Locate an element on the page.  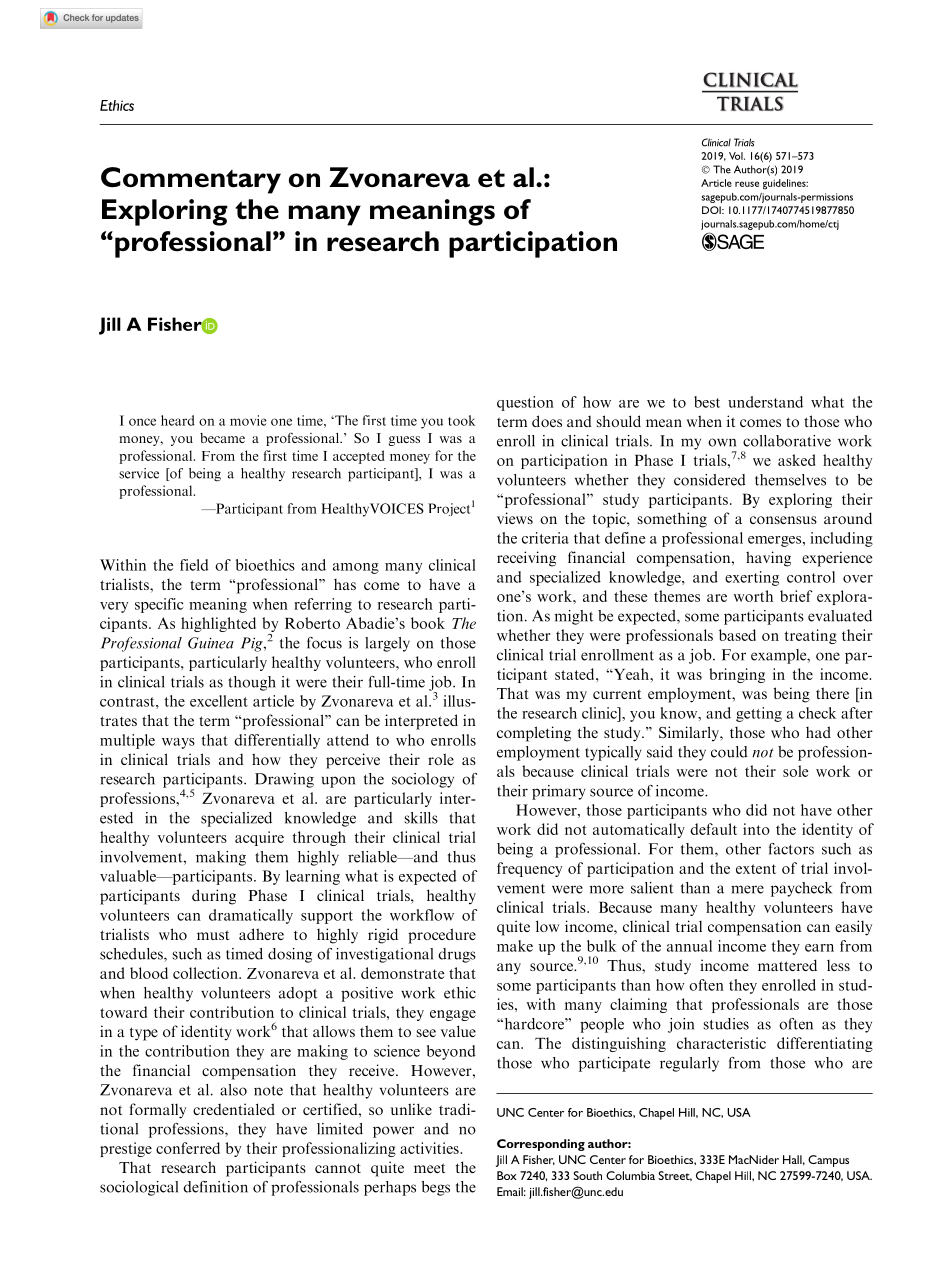
completing is located at coordinates (534, 734).
